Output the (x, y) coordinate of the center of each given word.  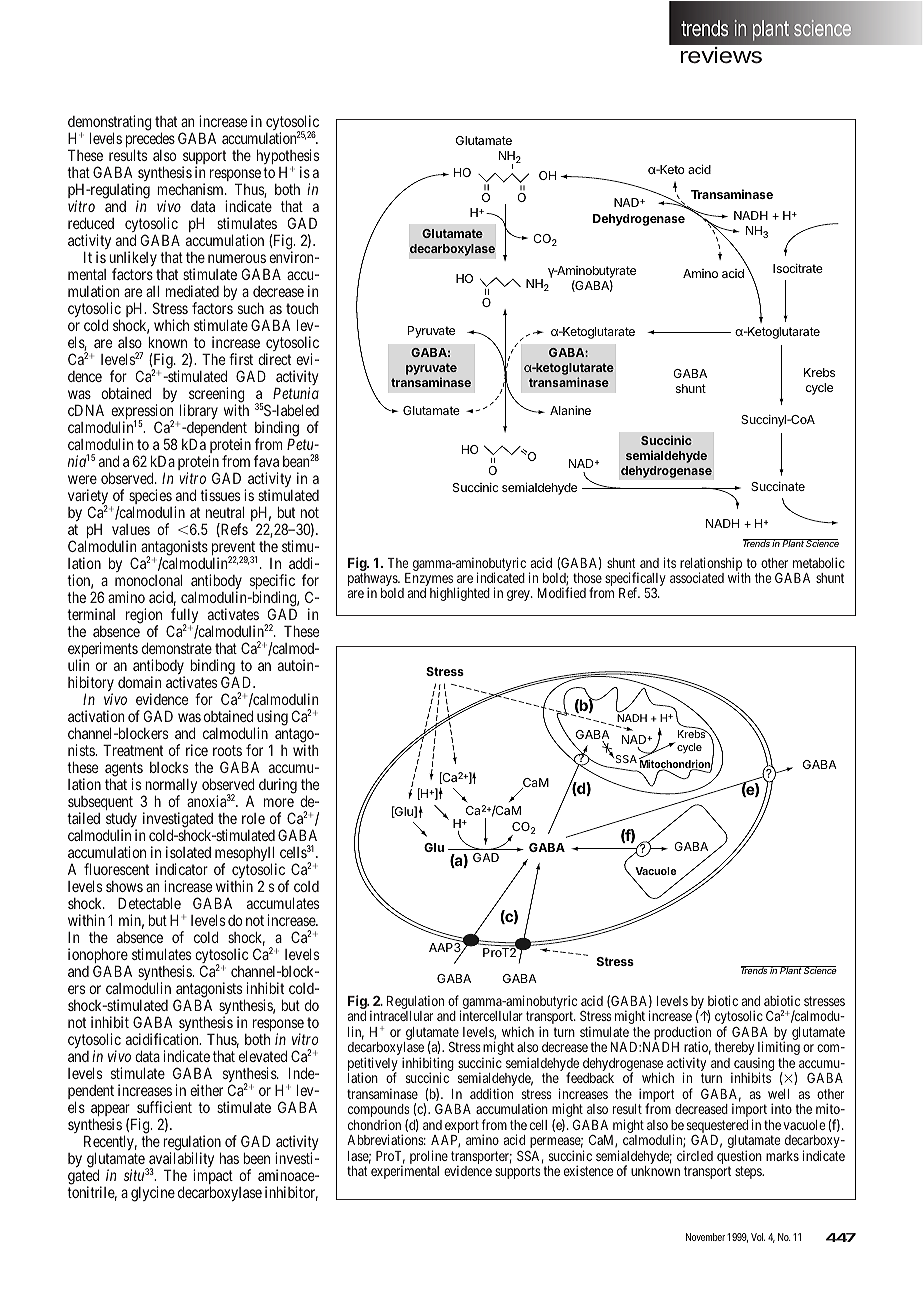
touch (302, 308)
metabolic (819, 562)
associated (697, 577)
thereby (734, 1048)
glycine (153, 1194)
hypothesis (288, 158)
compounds (379, 1112)
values (131, 529)
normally (170, 788)
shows (124, 886)
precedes (150, 141)
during (278, 786)
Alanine (570, 410)
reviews (721, 55)
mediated (192, 291)
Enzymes (428, 581)
